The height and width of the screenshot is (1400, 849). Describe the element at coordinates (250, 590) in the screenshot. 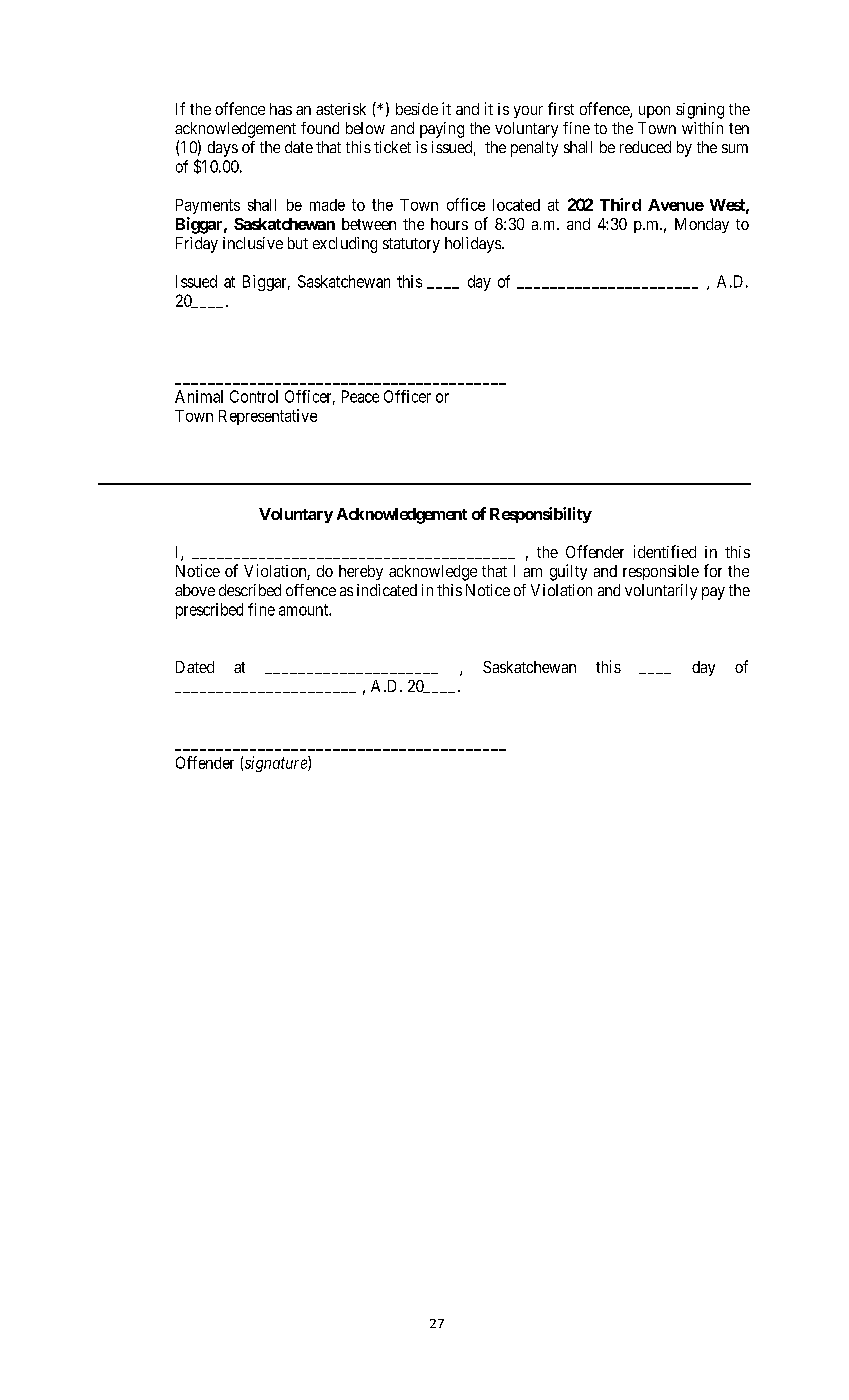

I see `described` at that location.
